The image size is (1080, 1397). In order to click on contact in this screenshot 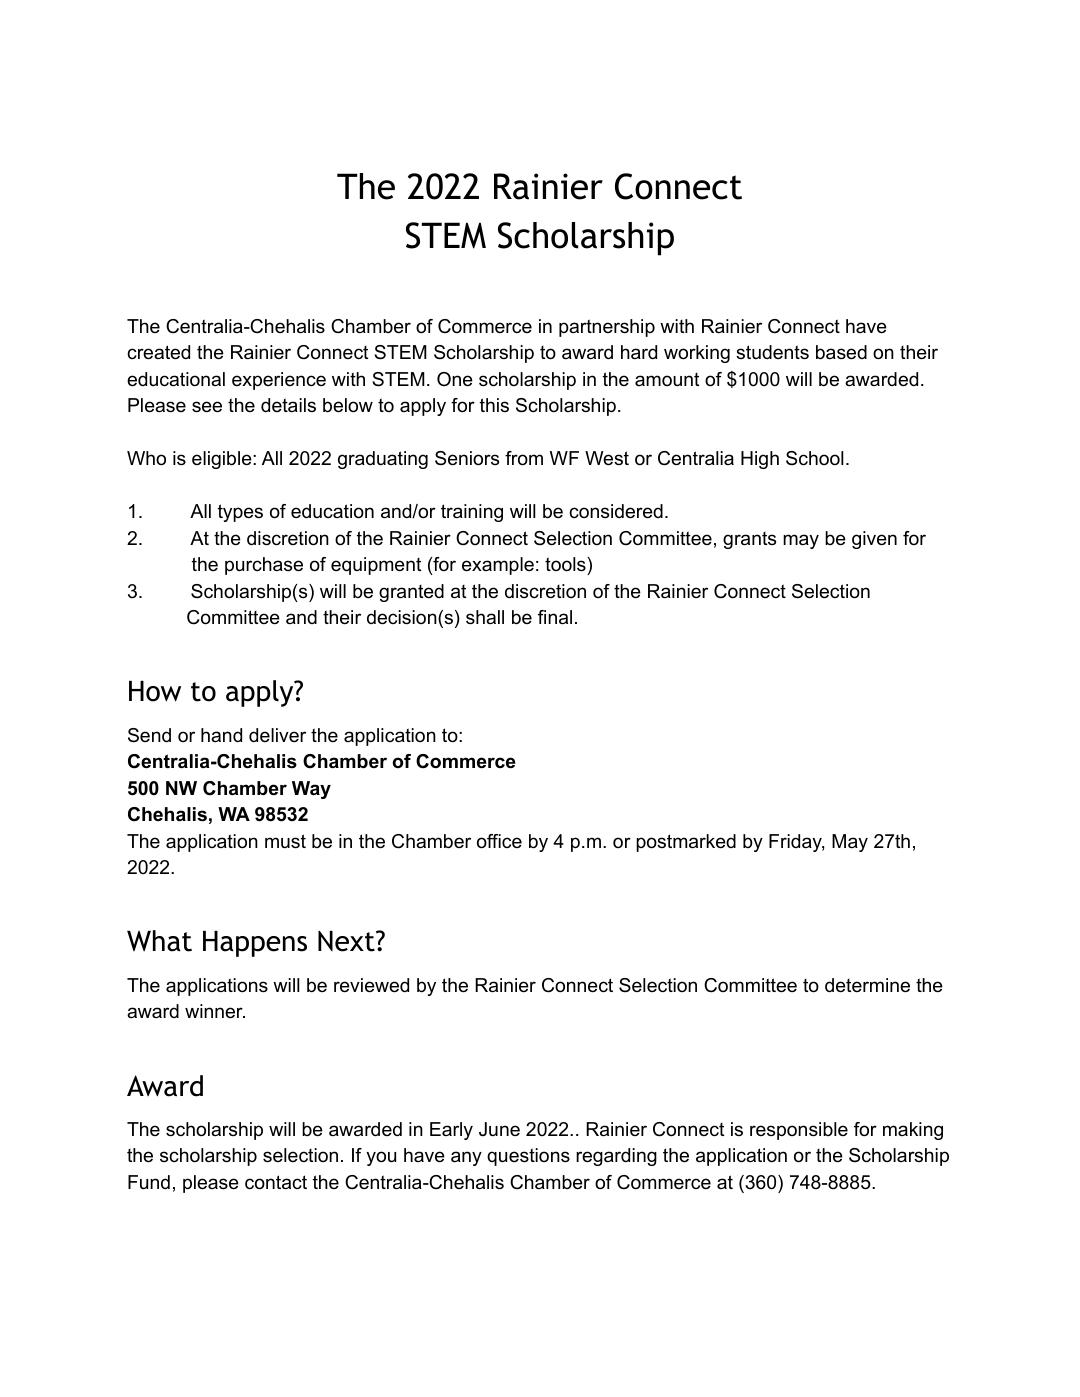, I will do `click(276, 1182)`.
